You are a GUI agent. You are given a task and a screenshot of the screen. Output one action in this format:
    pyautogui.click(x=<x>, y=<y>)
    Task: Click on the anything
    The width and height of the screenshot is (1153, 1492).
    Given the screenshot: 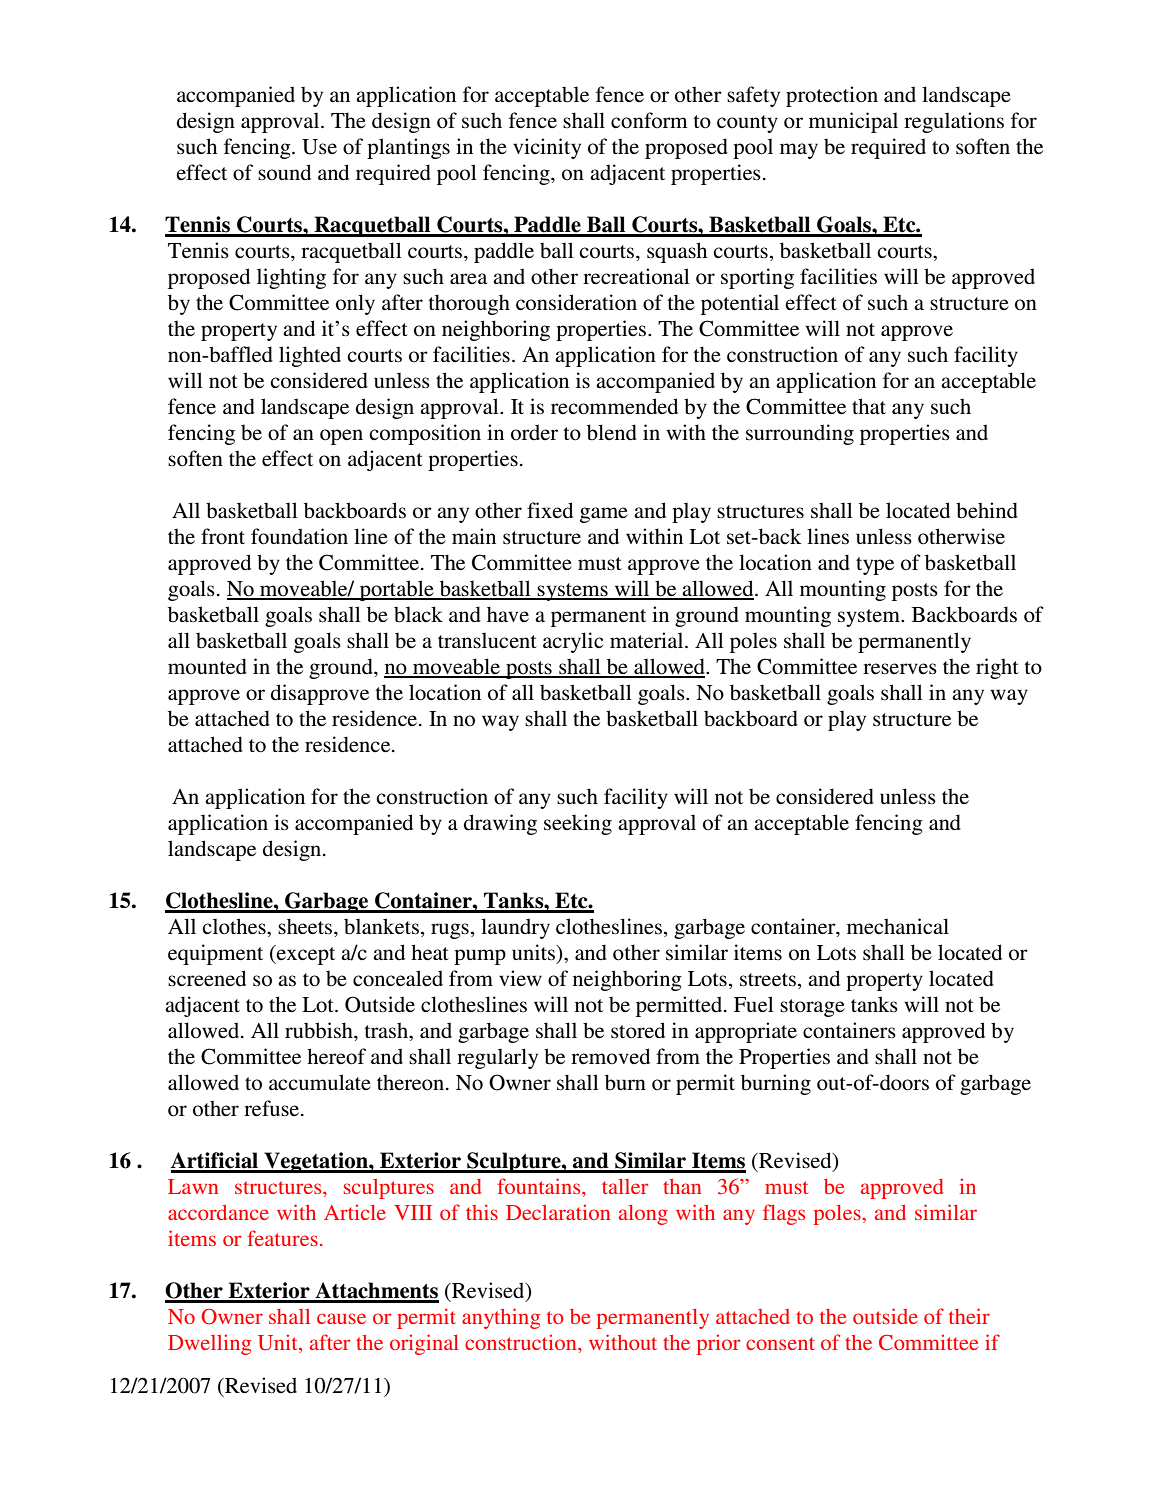 What is the action you would take?
    pyautogui.click(x=501, y=1318)
